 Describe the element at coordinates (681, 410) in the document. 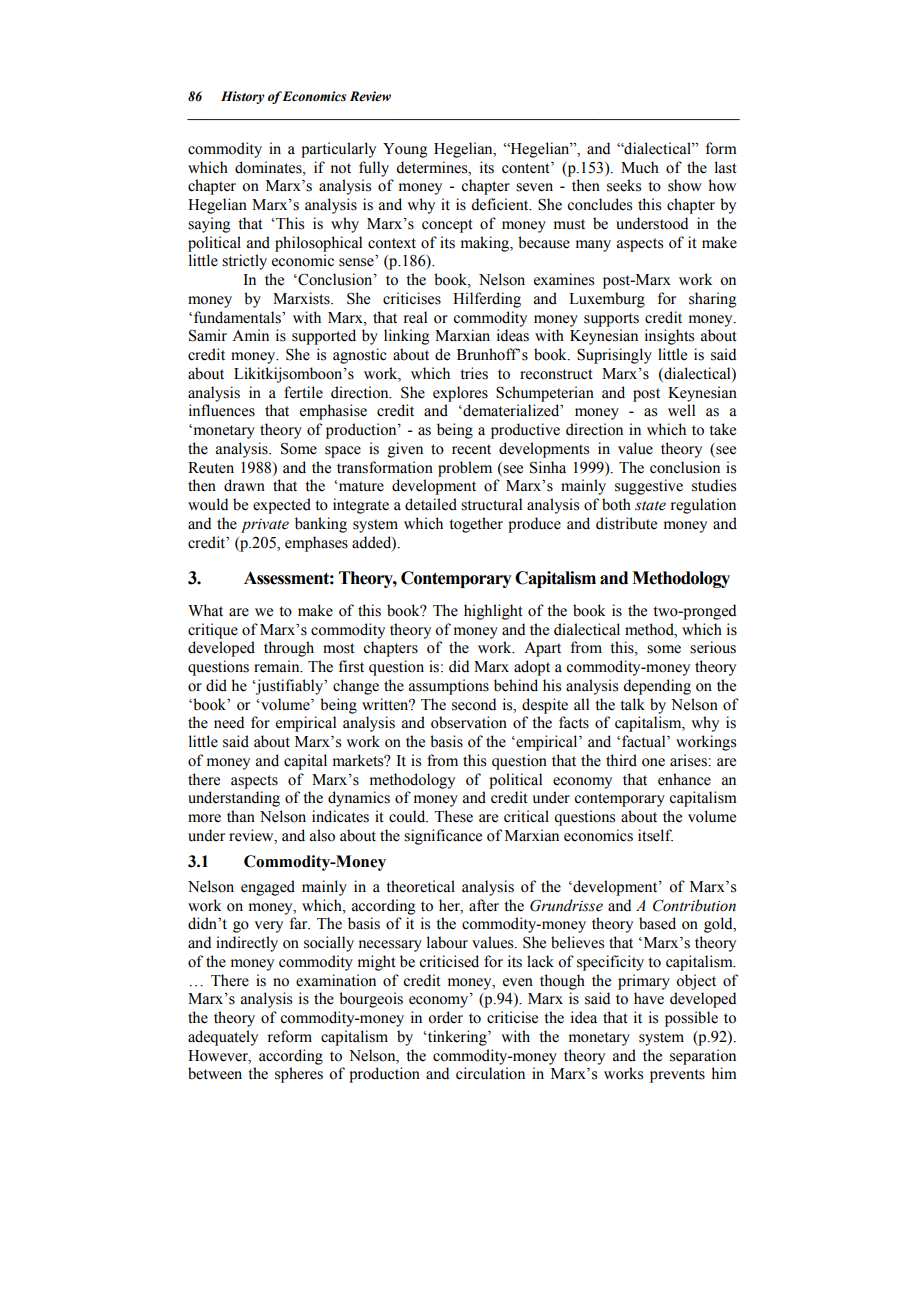

I see `well` at that location.
